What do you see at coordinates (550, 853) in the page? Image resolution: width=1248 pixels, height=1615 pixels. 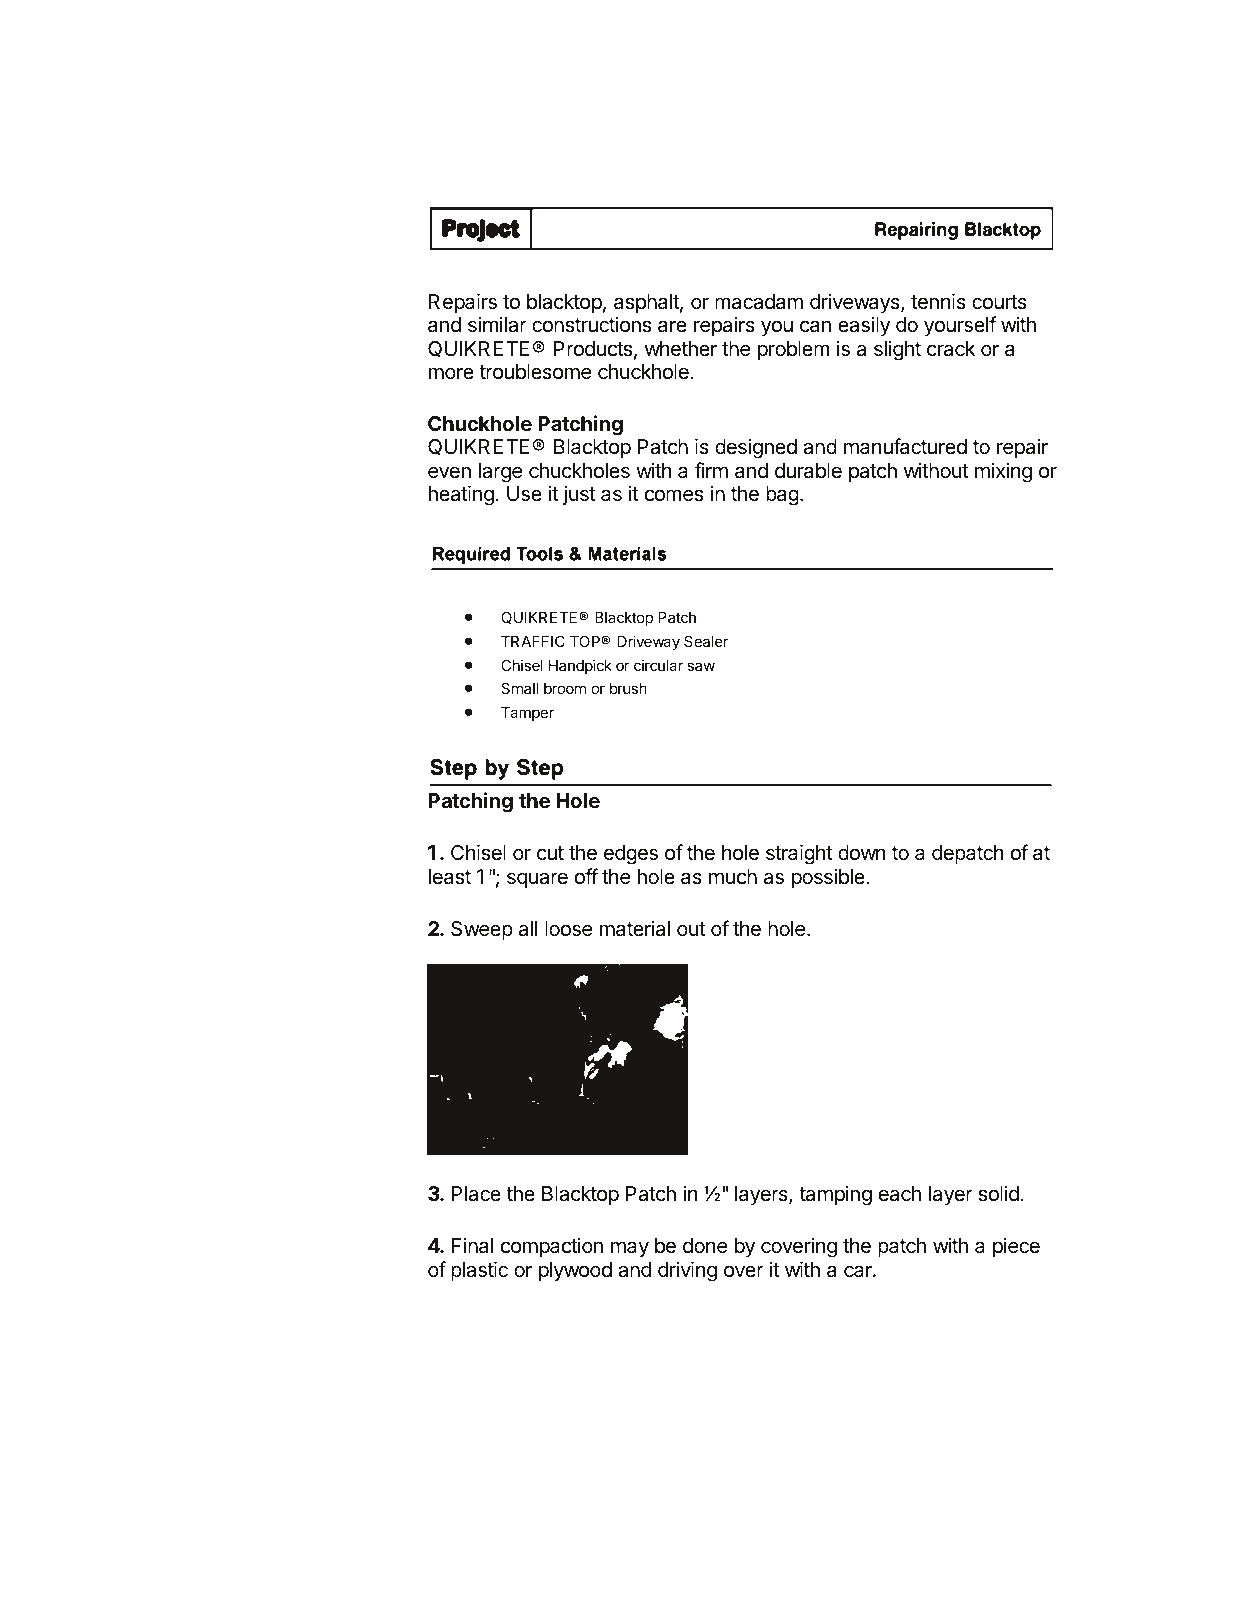 I see `cut` at bounding box center [550, 853].
